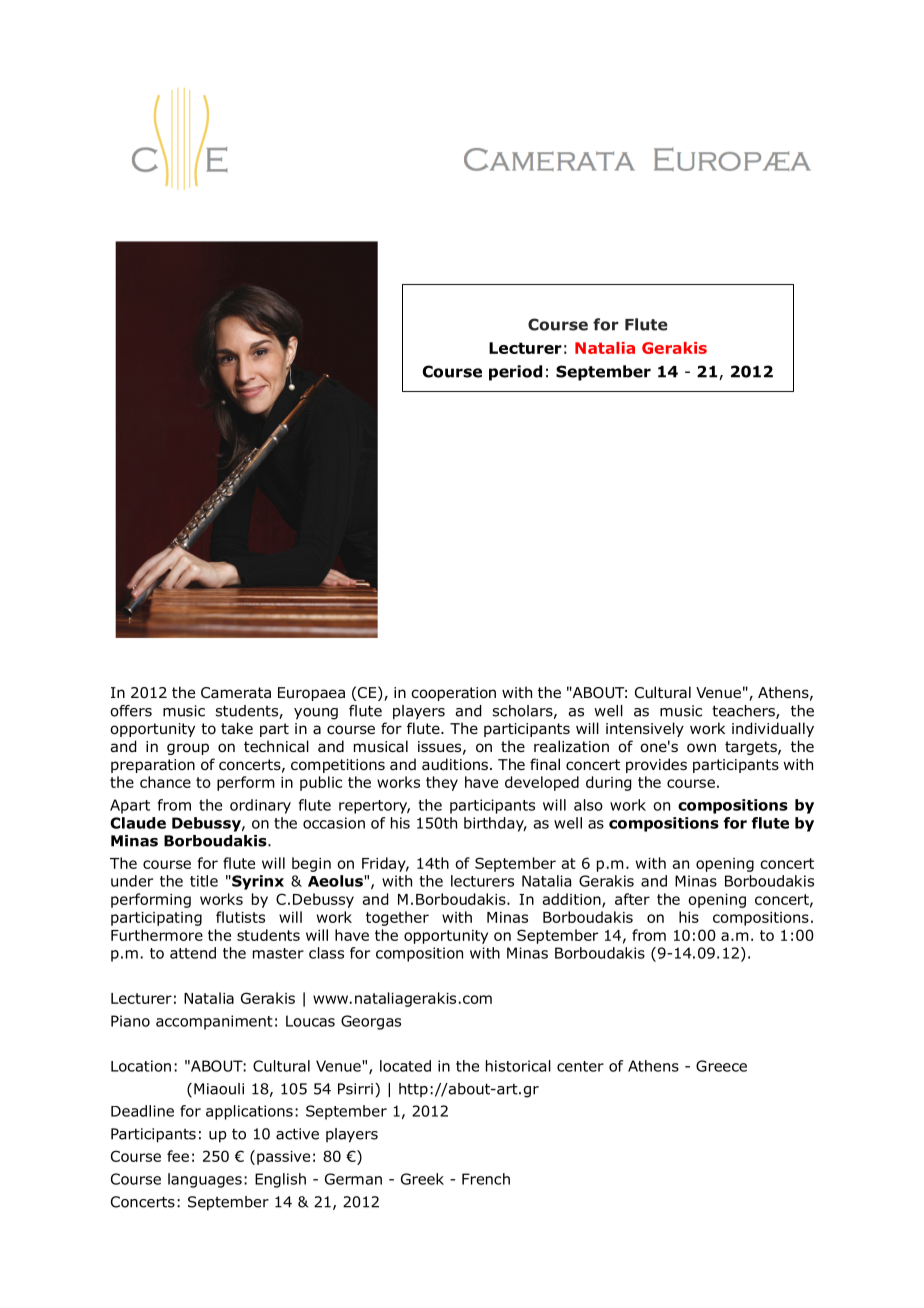  I want to click on teachers, so click(744, 712).
